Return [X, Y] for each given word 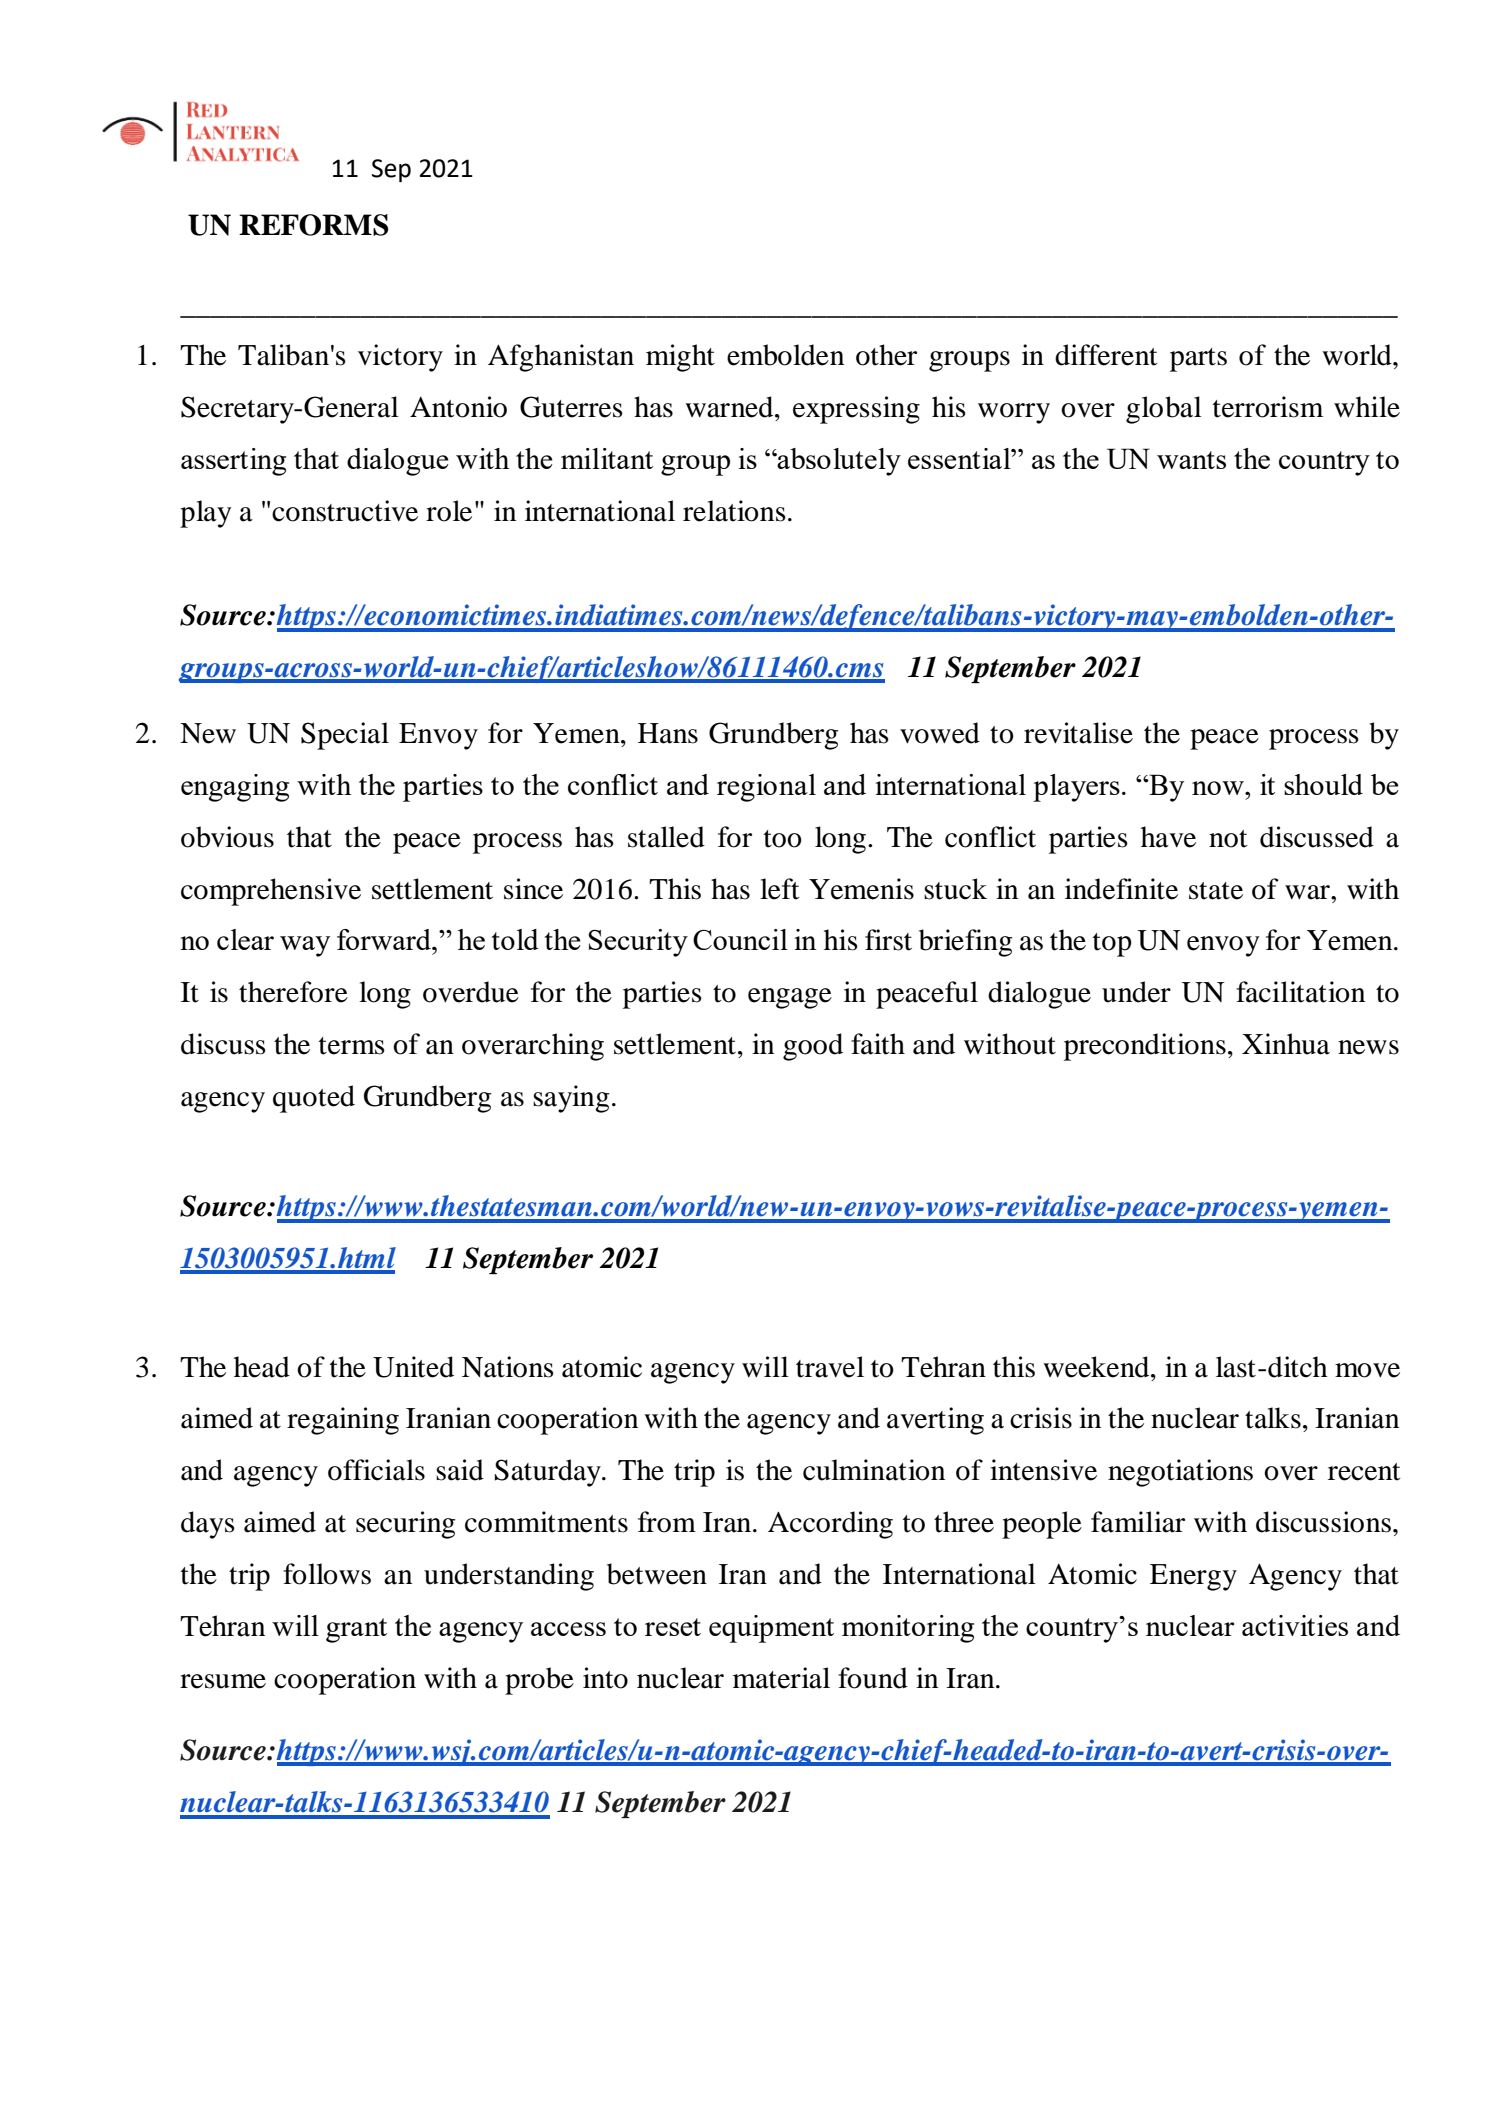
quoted [314, 1099]
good [813, 1047]
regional [766, 788]
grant [356, 1630]
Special [345, 736]
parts [1198, 360]
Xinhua [1286, 1044]
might [680, 358]
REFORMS [313, 225]
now [1219, 788]
